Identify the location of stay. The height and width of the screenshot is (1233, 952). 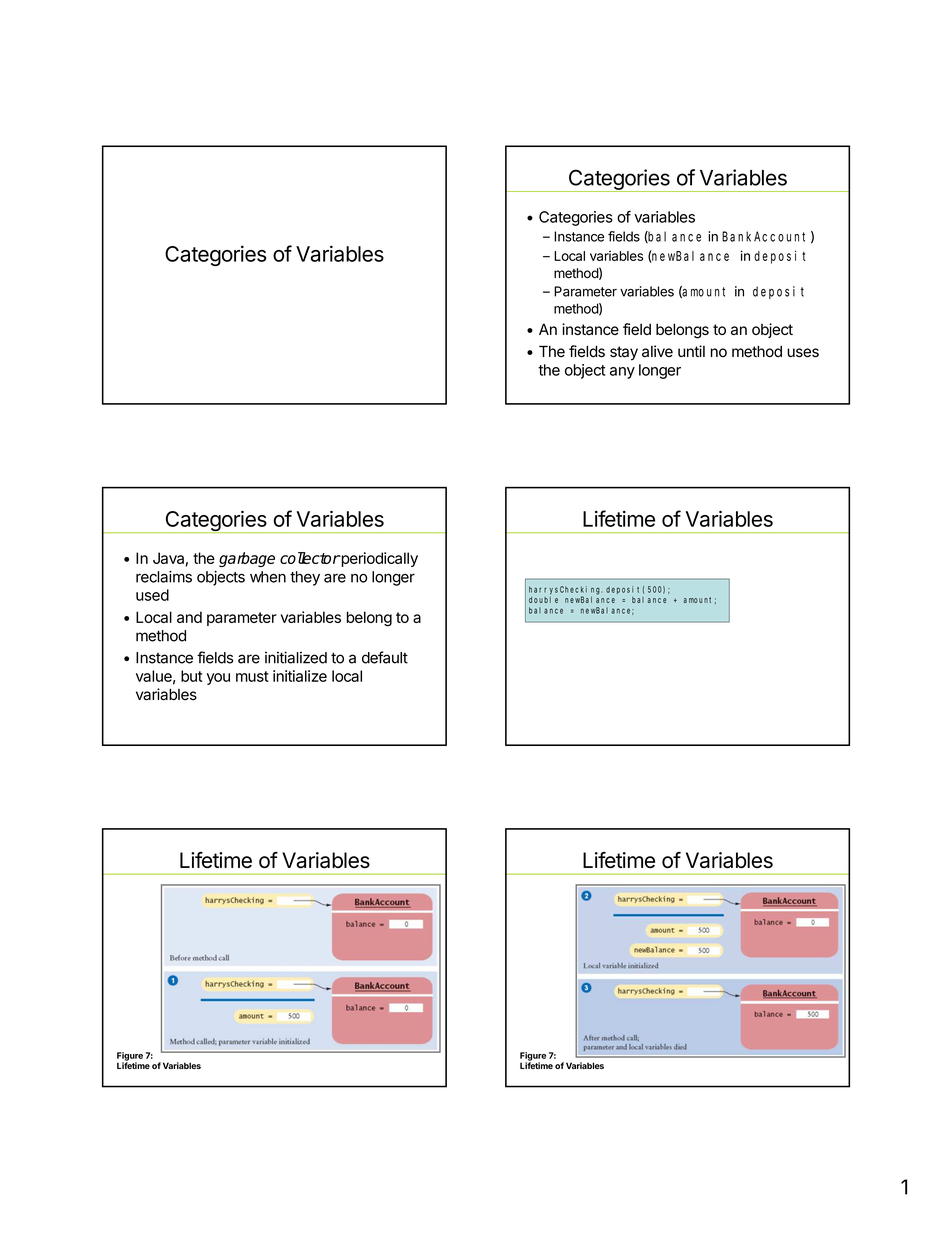
(624, 353).
